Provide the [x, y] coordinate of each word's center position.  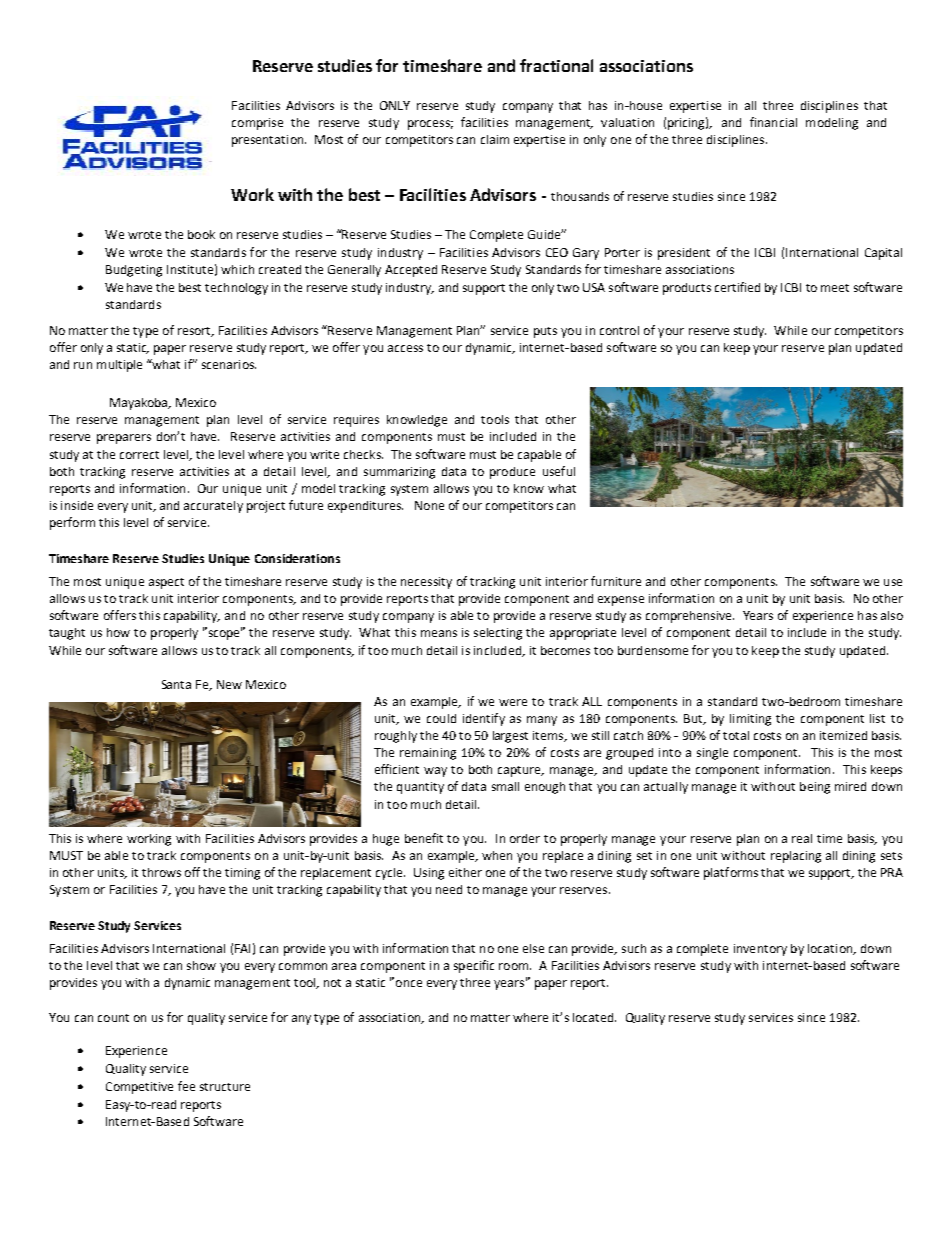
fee [186, 1086]
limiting [750, 720]
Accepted [411, 271]
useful [559, 471]
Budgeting [134, 271]
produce [512, 473]
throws [161, 872]
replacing [796, 857]
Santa [176, 684]
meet [835, 288]
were [513, 702]
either [465, 872]
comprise [257, 124]
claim [495, 139]
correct [139, 455]
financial [773, 122]
